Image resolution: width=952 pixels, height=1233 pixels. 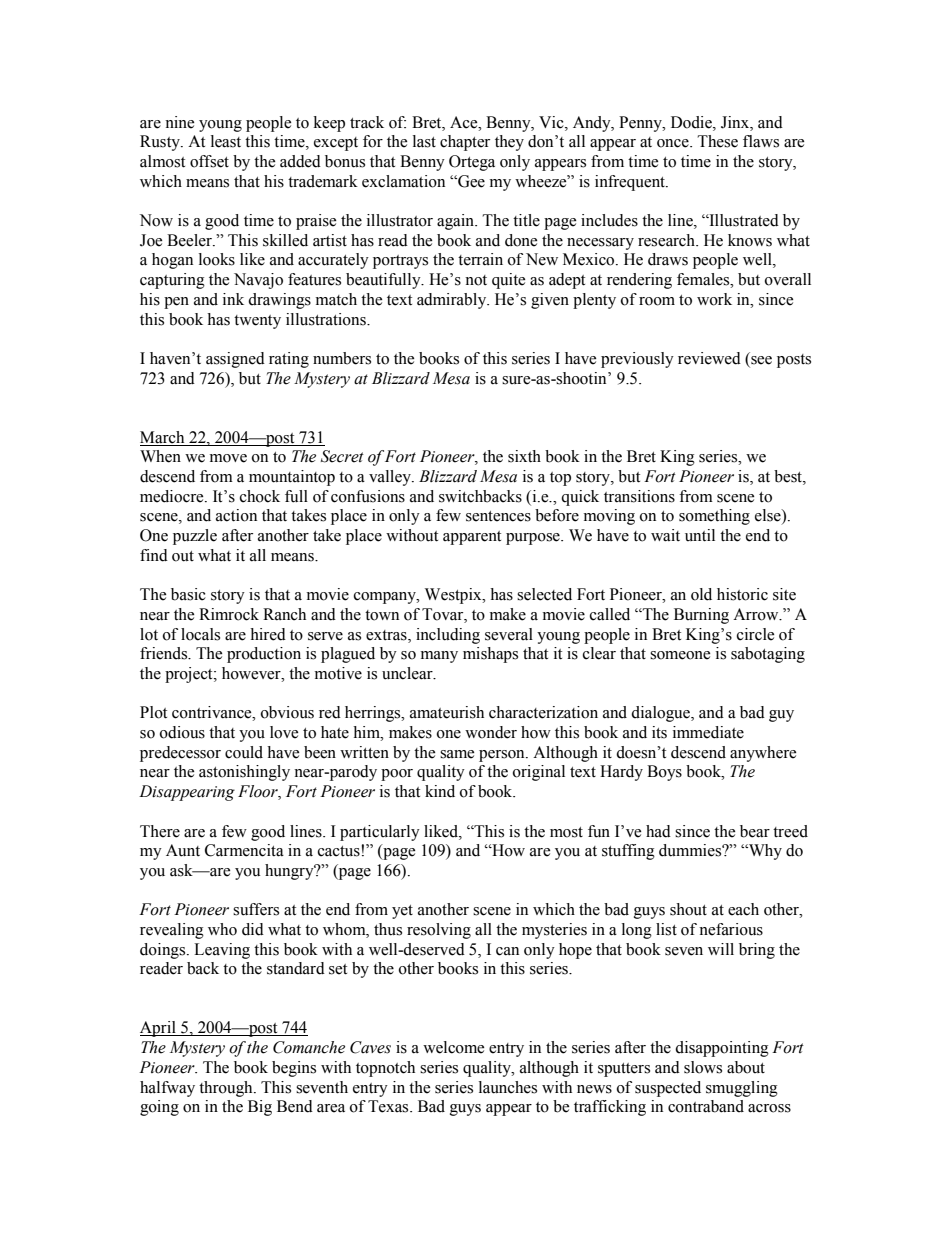 I want to click on bear, so click(x=755, y=831).
